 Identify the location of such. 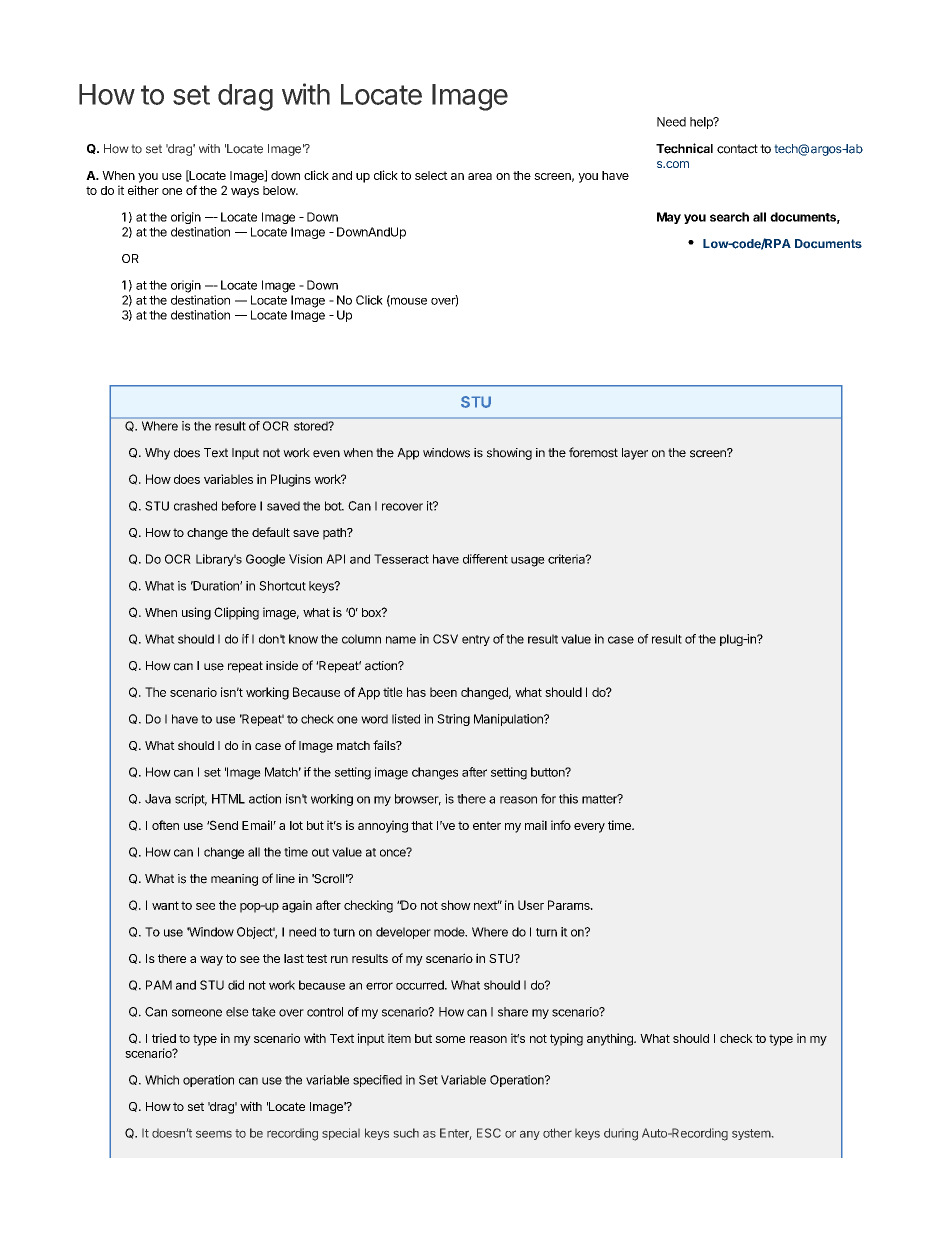
(406, 1133).
